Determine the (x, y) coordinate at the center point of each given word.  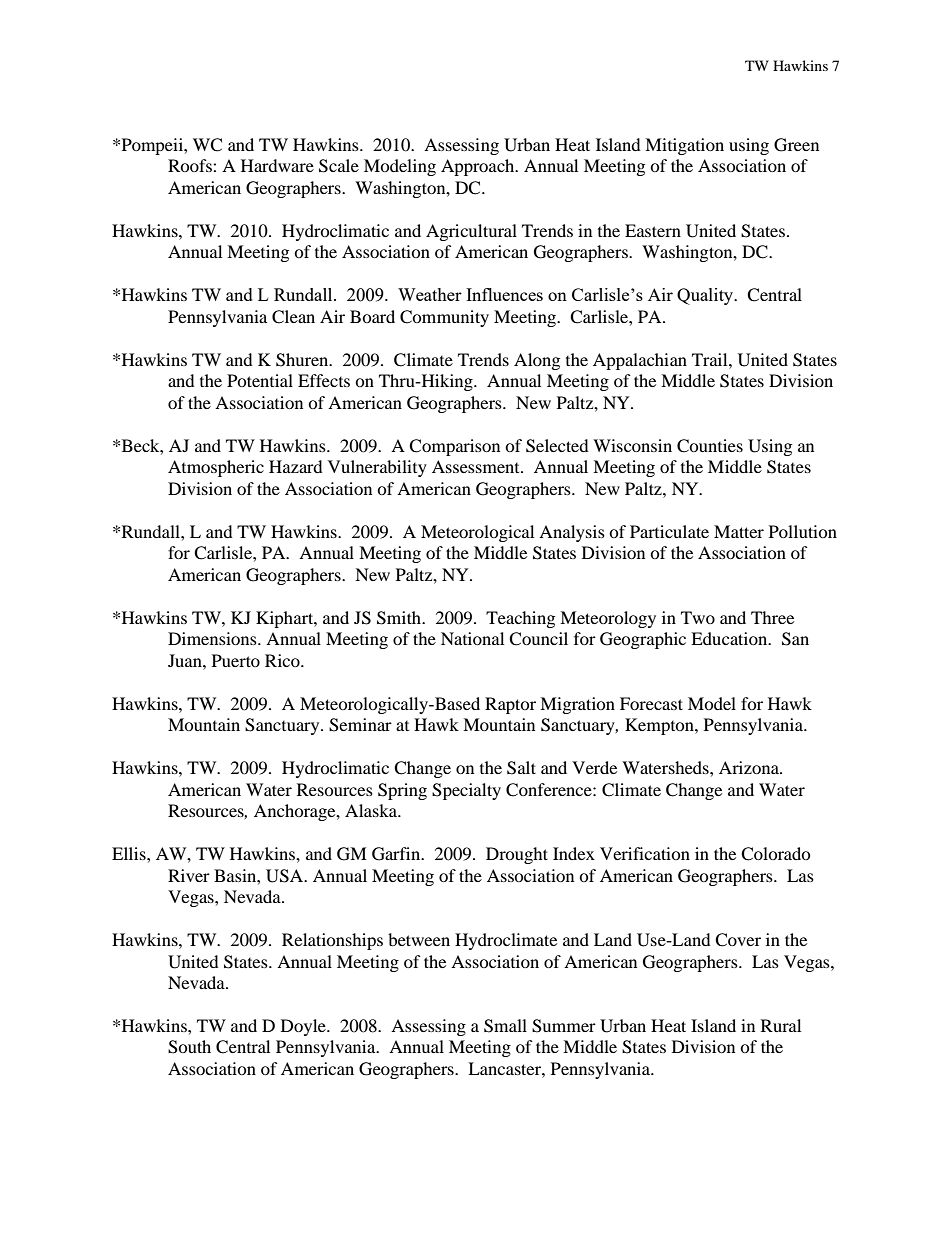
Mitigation (684, 146)
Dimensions (213, 638)
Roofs (191, 165)
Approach (479, 167)
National (472, 638)
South (189, 1047)
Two (698, 617)
